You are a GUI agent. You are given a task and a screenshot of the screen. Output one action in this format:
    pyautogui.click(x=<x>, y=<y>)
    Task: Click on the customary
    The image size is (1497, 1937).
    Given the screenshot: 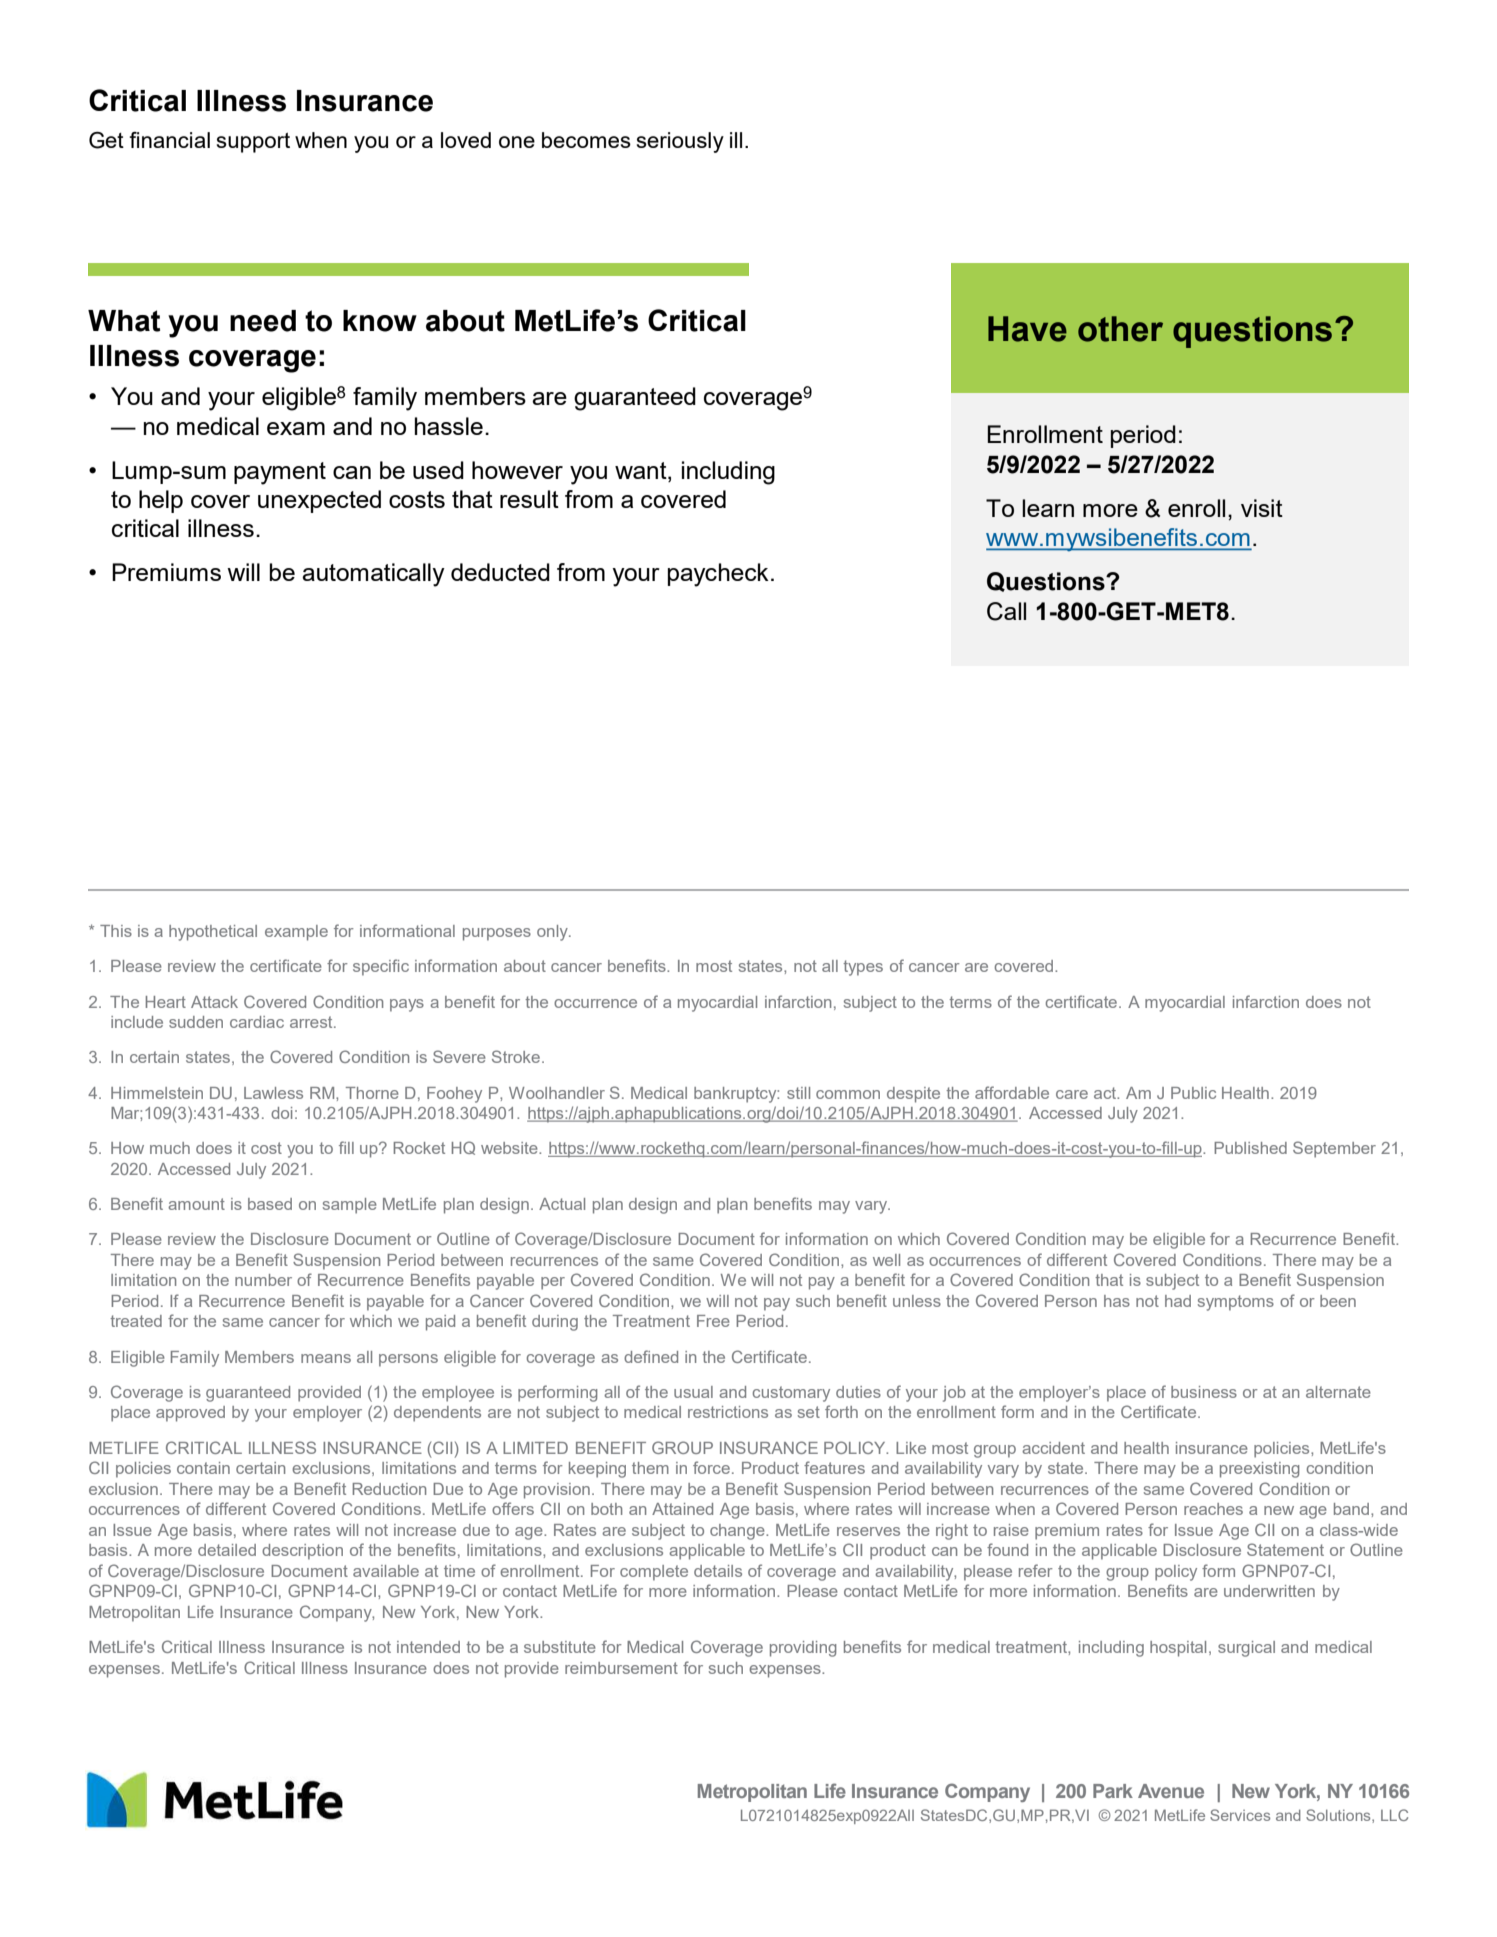 What is the action you would take?
    pyautogui.click(x=791, y=1394)
